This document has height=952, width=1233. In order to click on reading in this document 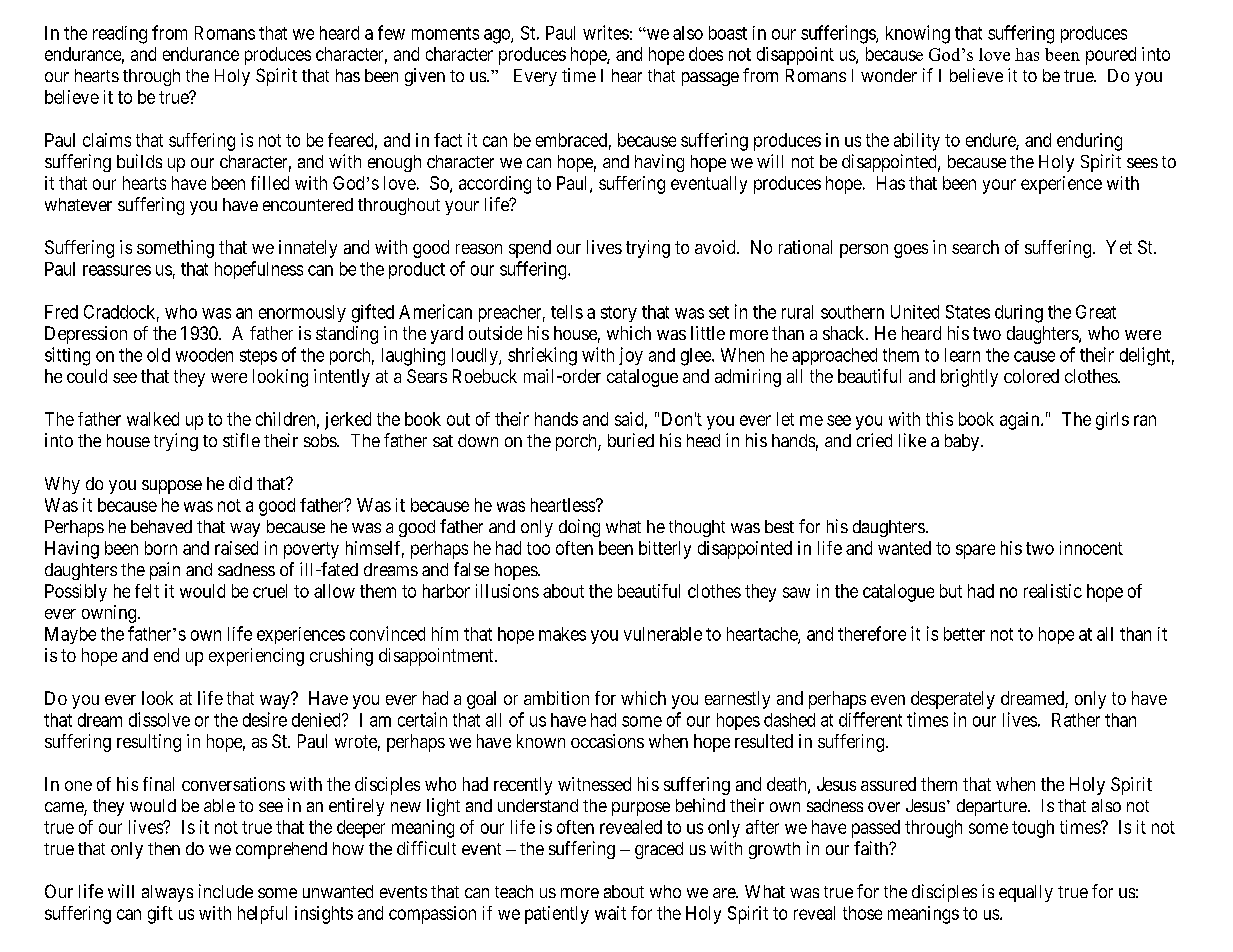, I will do `click(120, 35)`.
